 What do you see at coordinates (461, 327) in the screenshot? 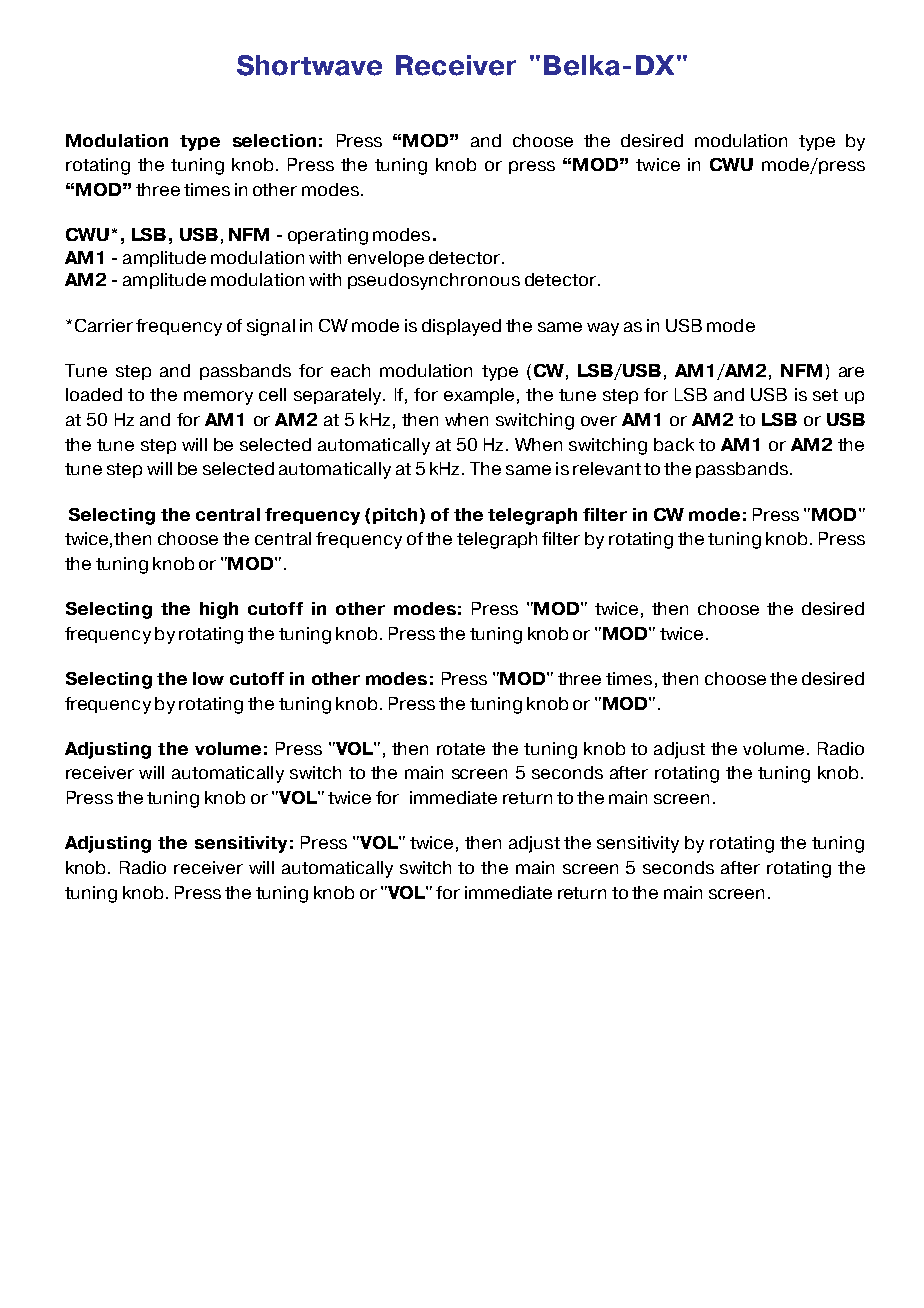
I see `displayed` at bounding box center [461, 327].
